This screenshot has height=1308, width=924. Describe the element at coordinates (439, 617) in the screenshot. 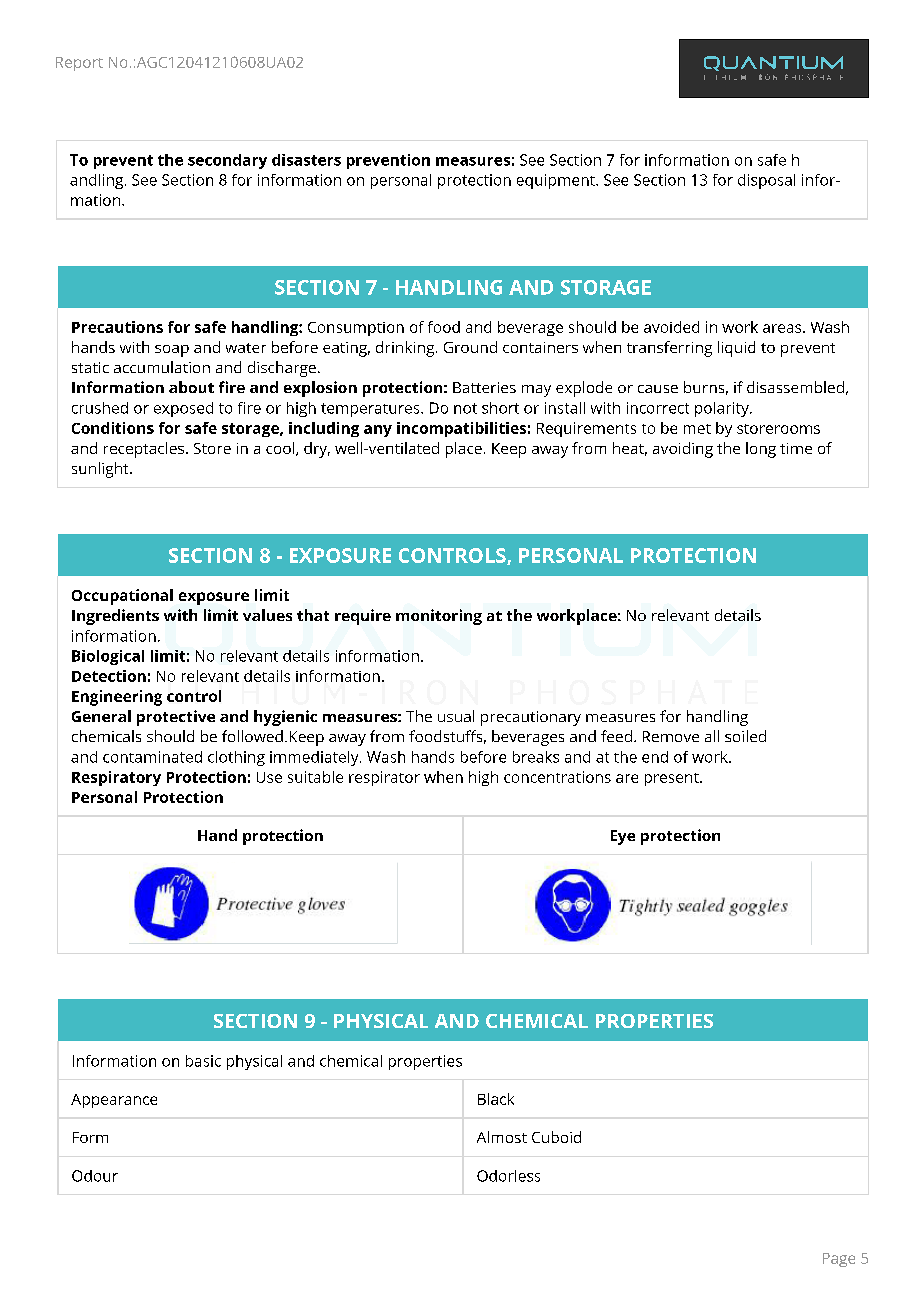

I see `monitoring` at that location.
